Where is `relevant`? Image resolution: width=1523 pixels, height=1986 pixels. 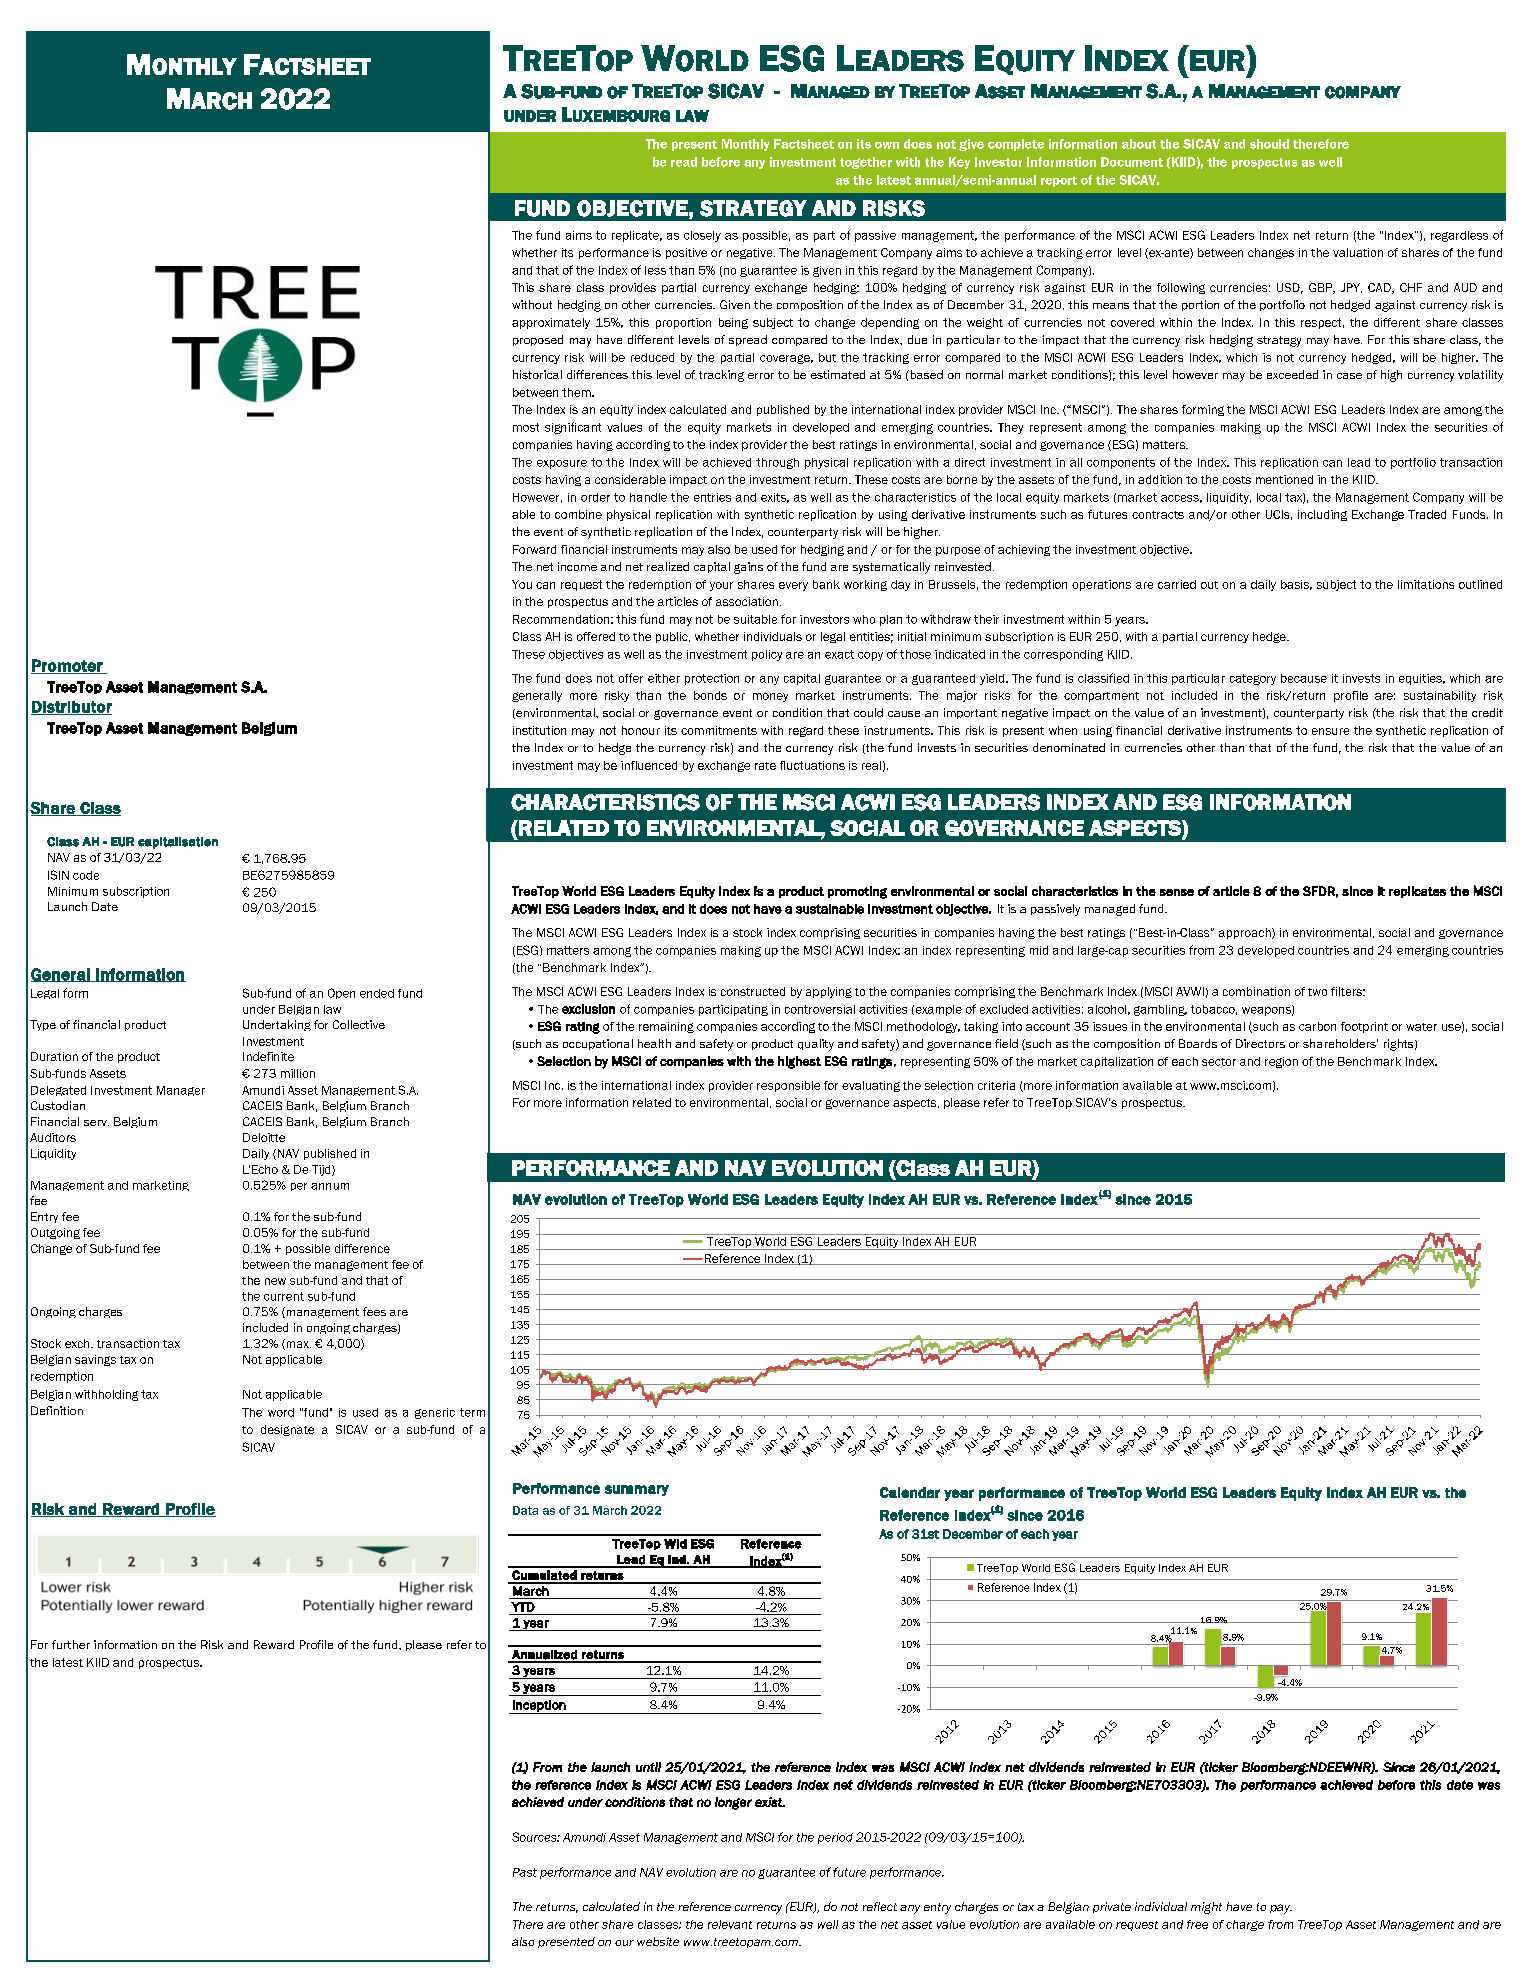 relevant is located at coordinates (730, 1924).
